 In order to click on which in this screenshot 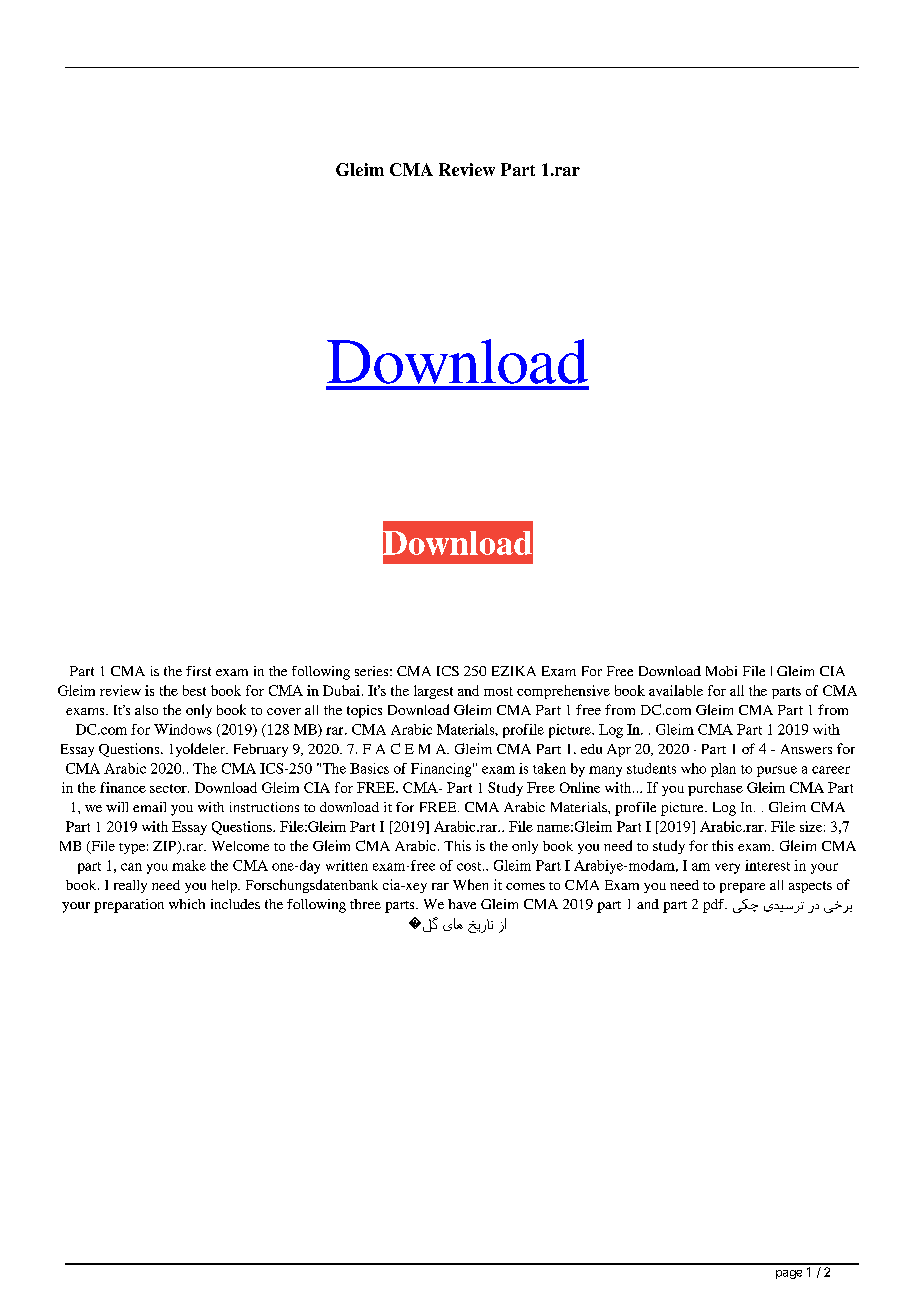, I will do `click(187, 904)`.
